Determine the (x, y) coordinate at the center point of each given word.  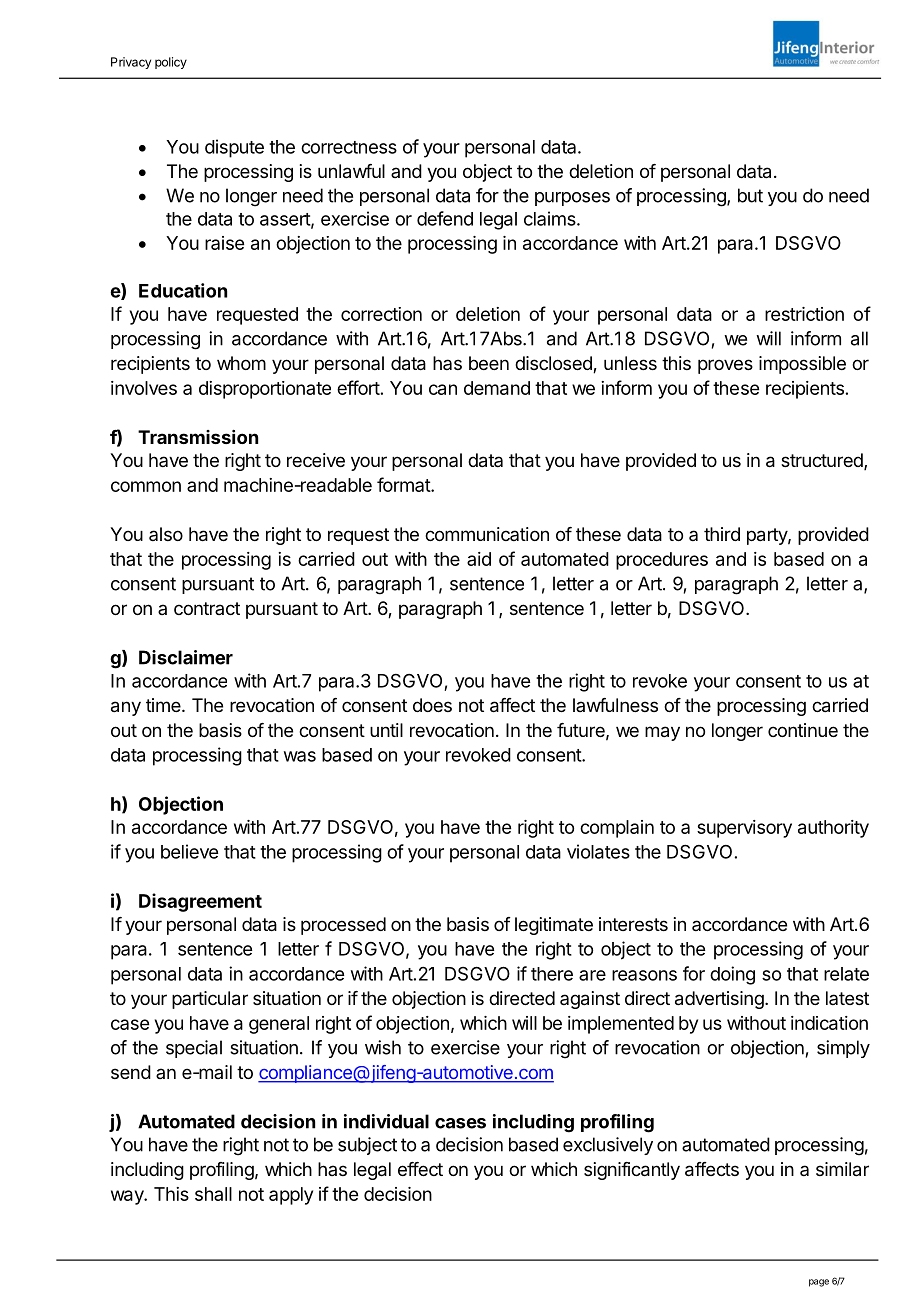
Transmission (198, 437)
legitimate (554, 926)
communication (487, 534)
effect (420, 1169)
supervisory (744, 829)
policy (171, 63)
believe (189, 851)
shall (213, 1194)
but (750, 195)
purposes (572, 199)
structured (823, 461)
